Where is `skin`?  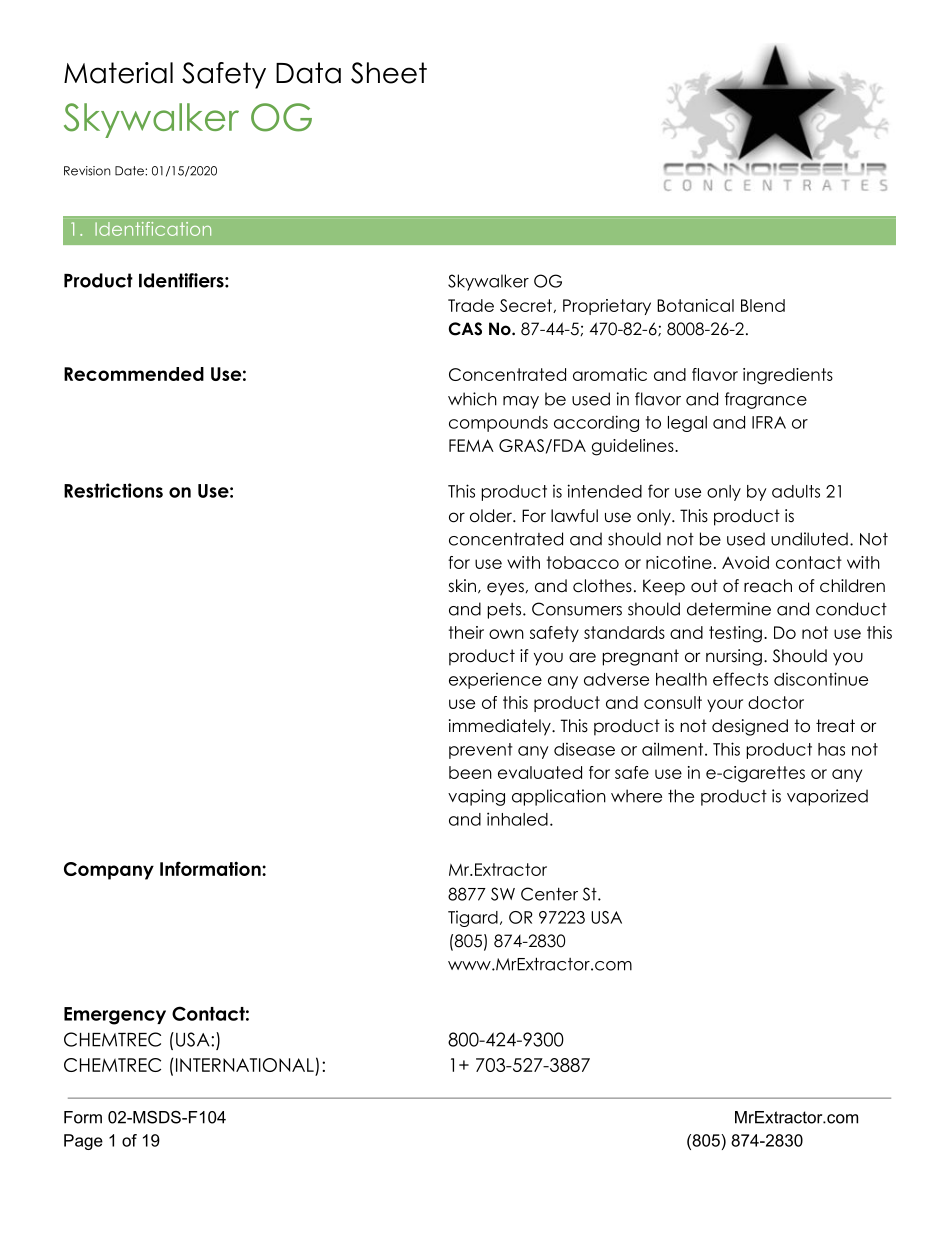
skin is located at coordinates (462, 585).
